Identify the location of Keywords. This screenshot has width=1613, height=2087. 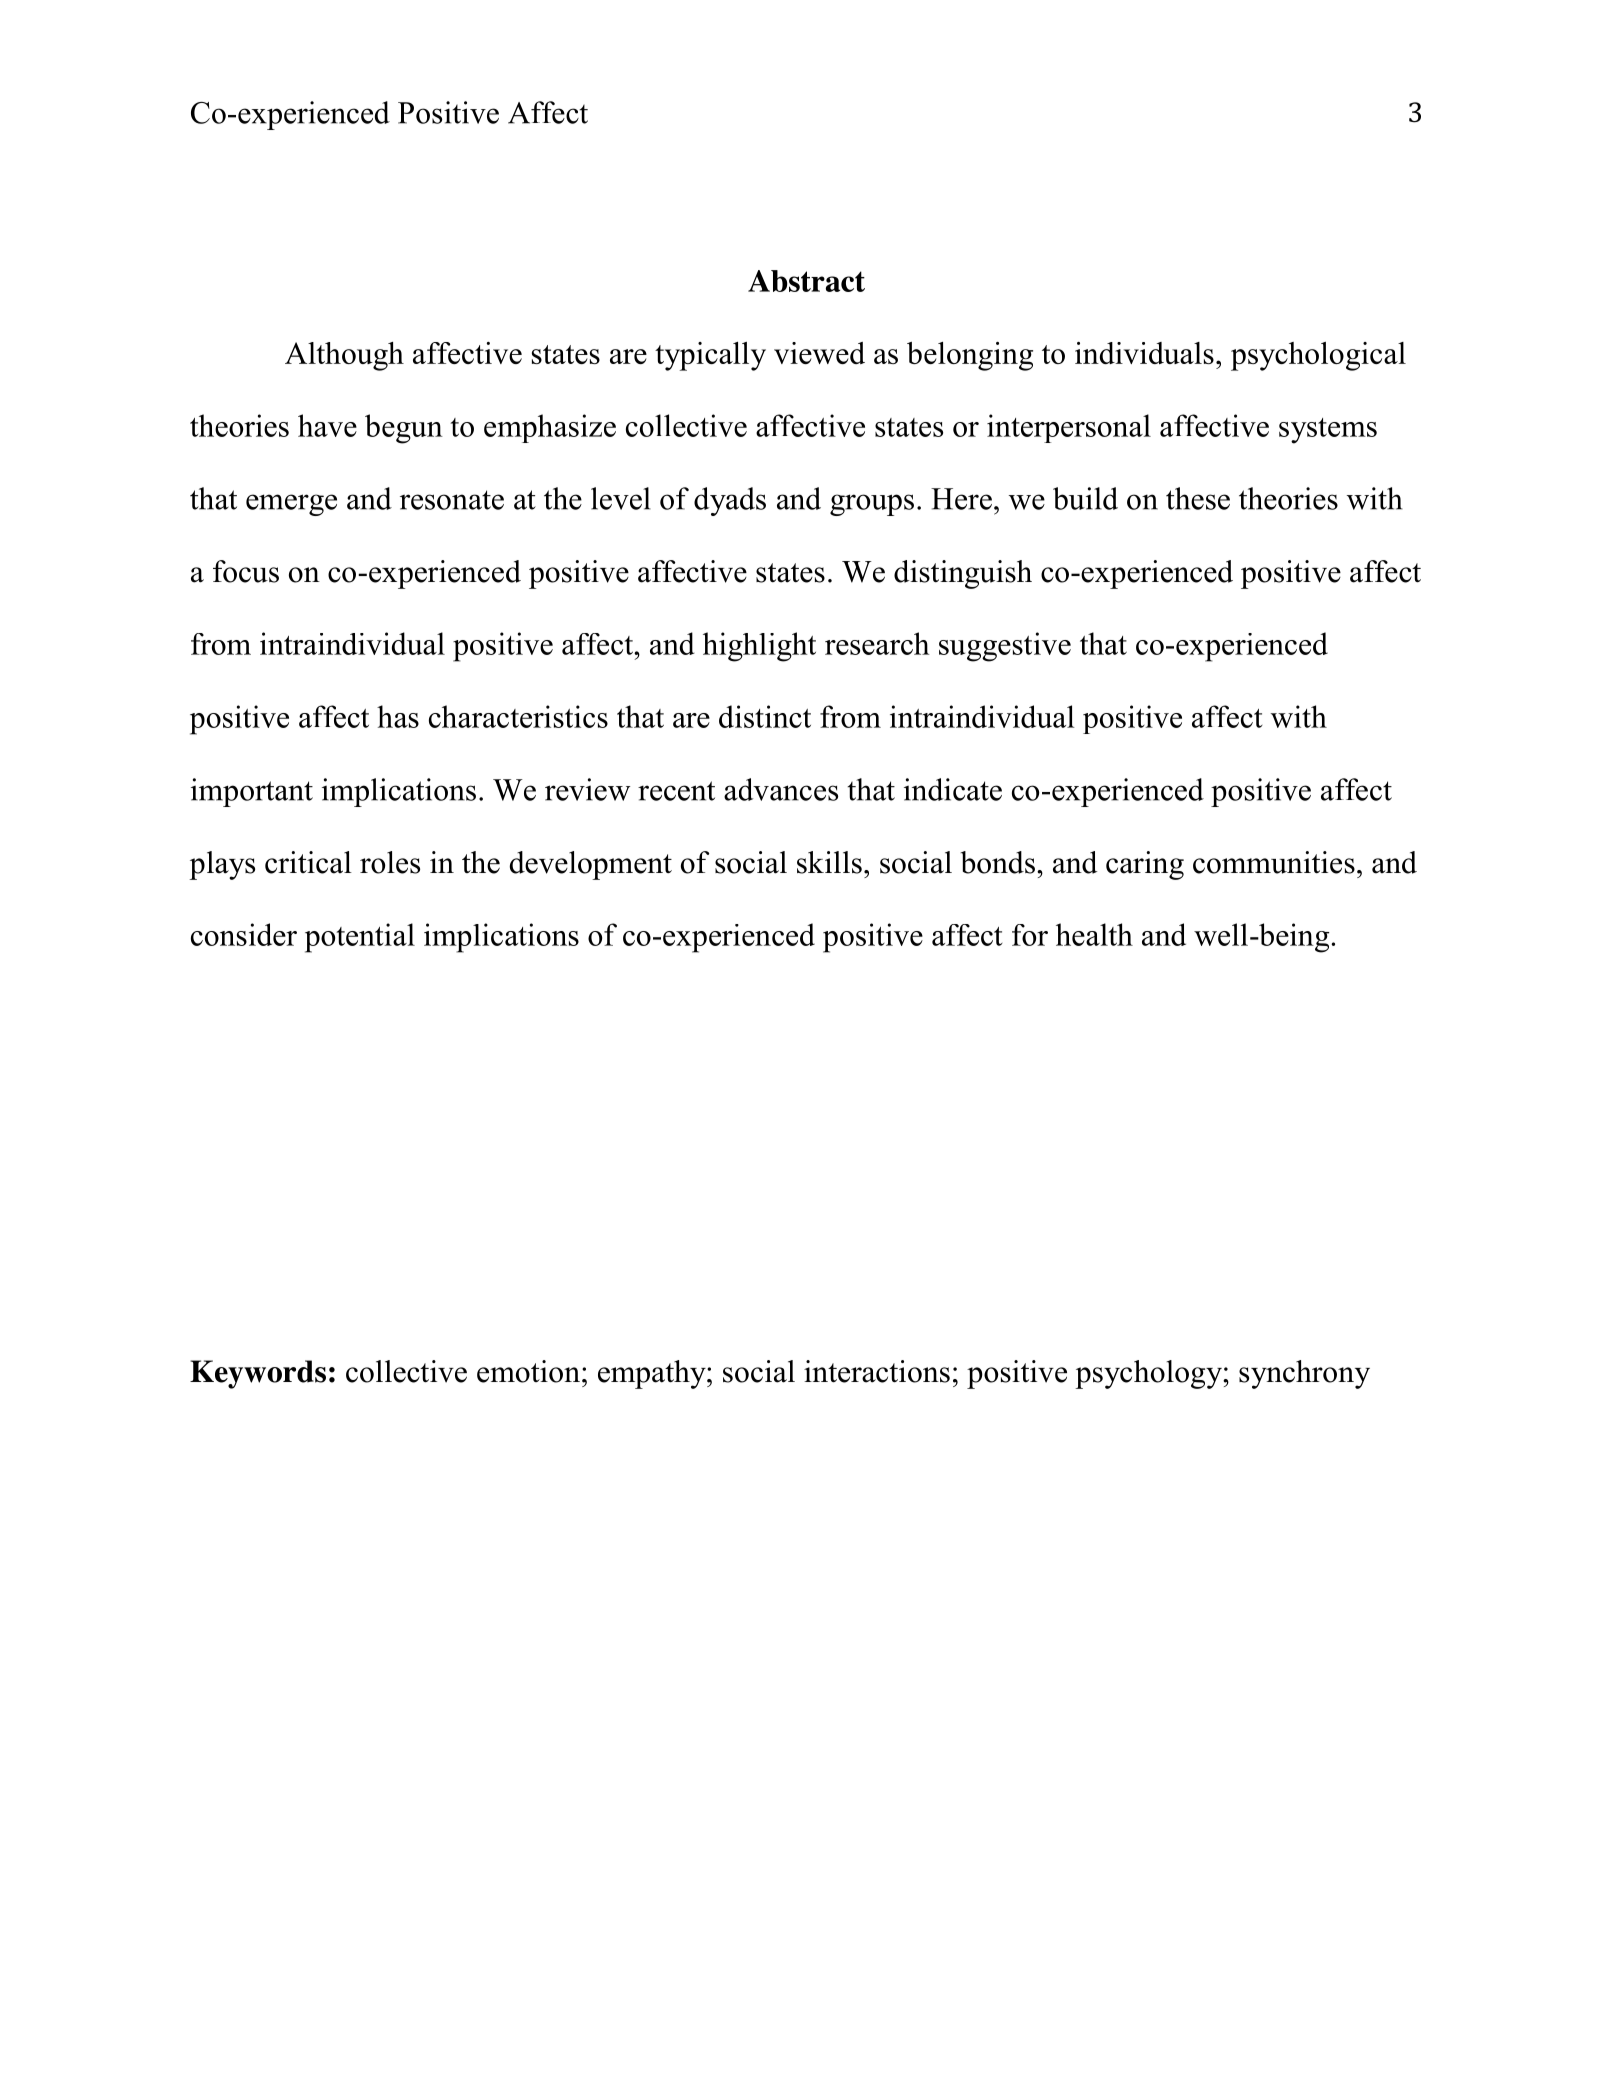
(258, 1374).
